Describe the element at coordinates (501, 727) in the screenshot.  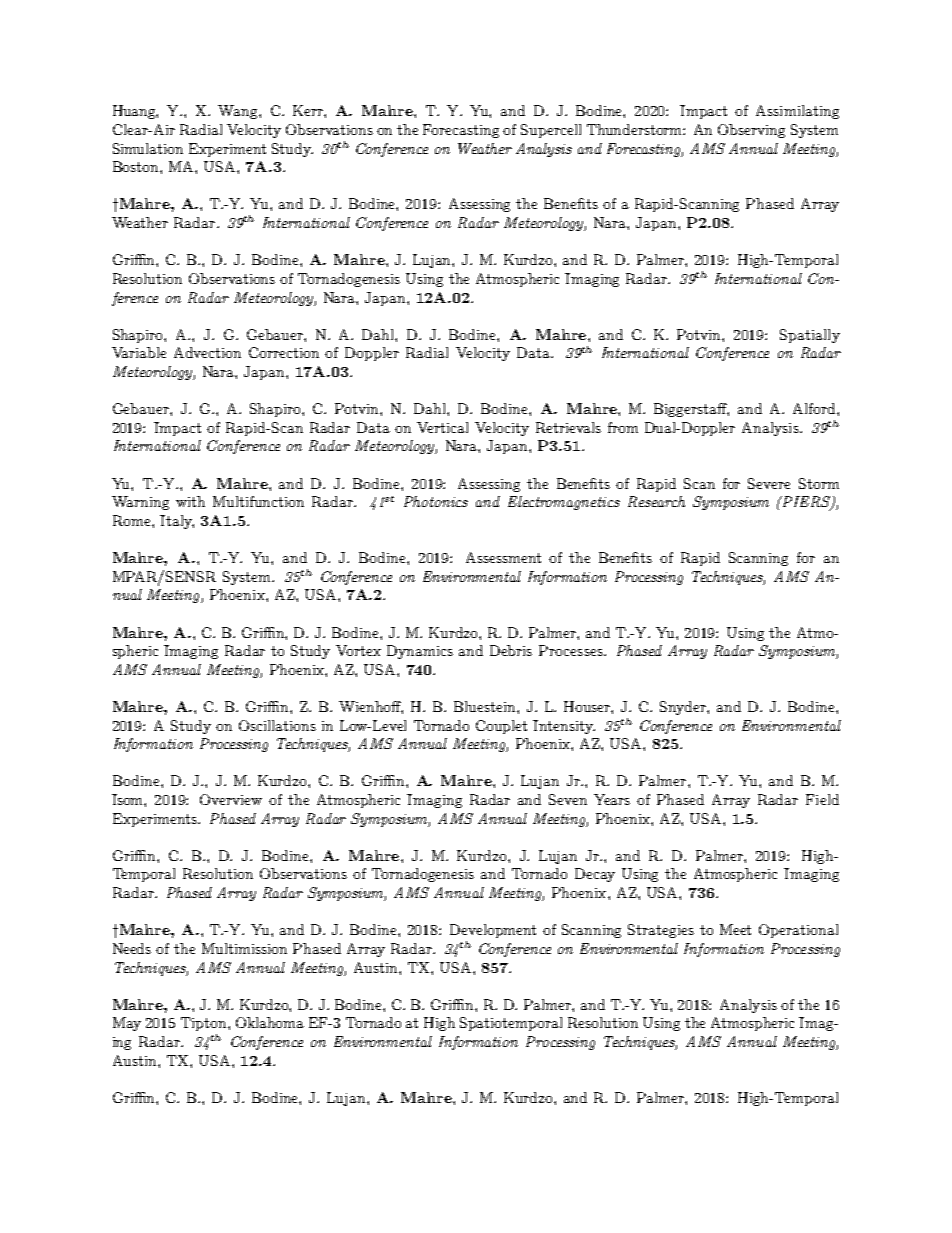
I see `Couplet` at that location.
